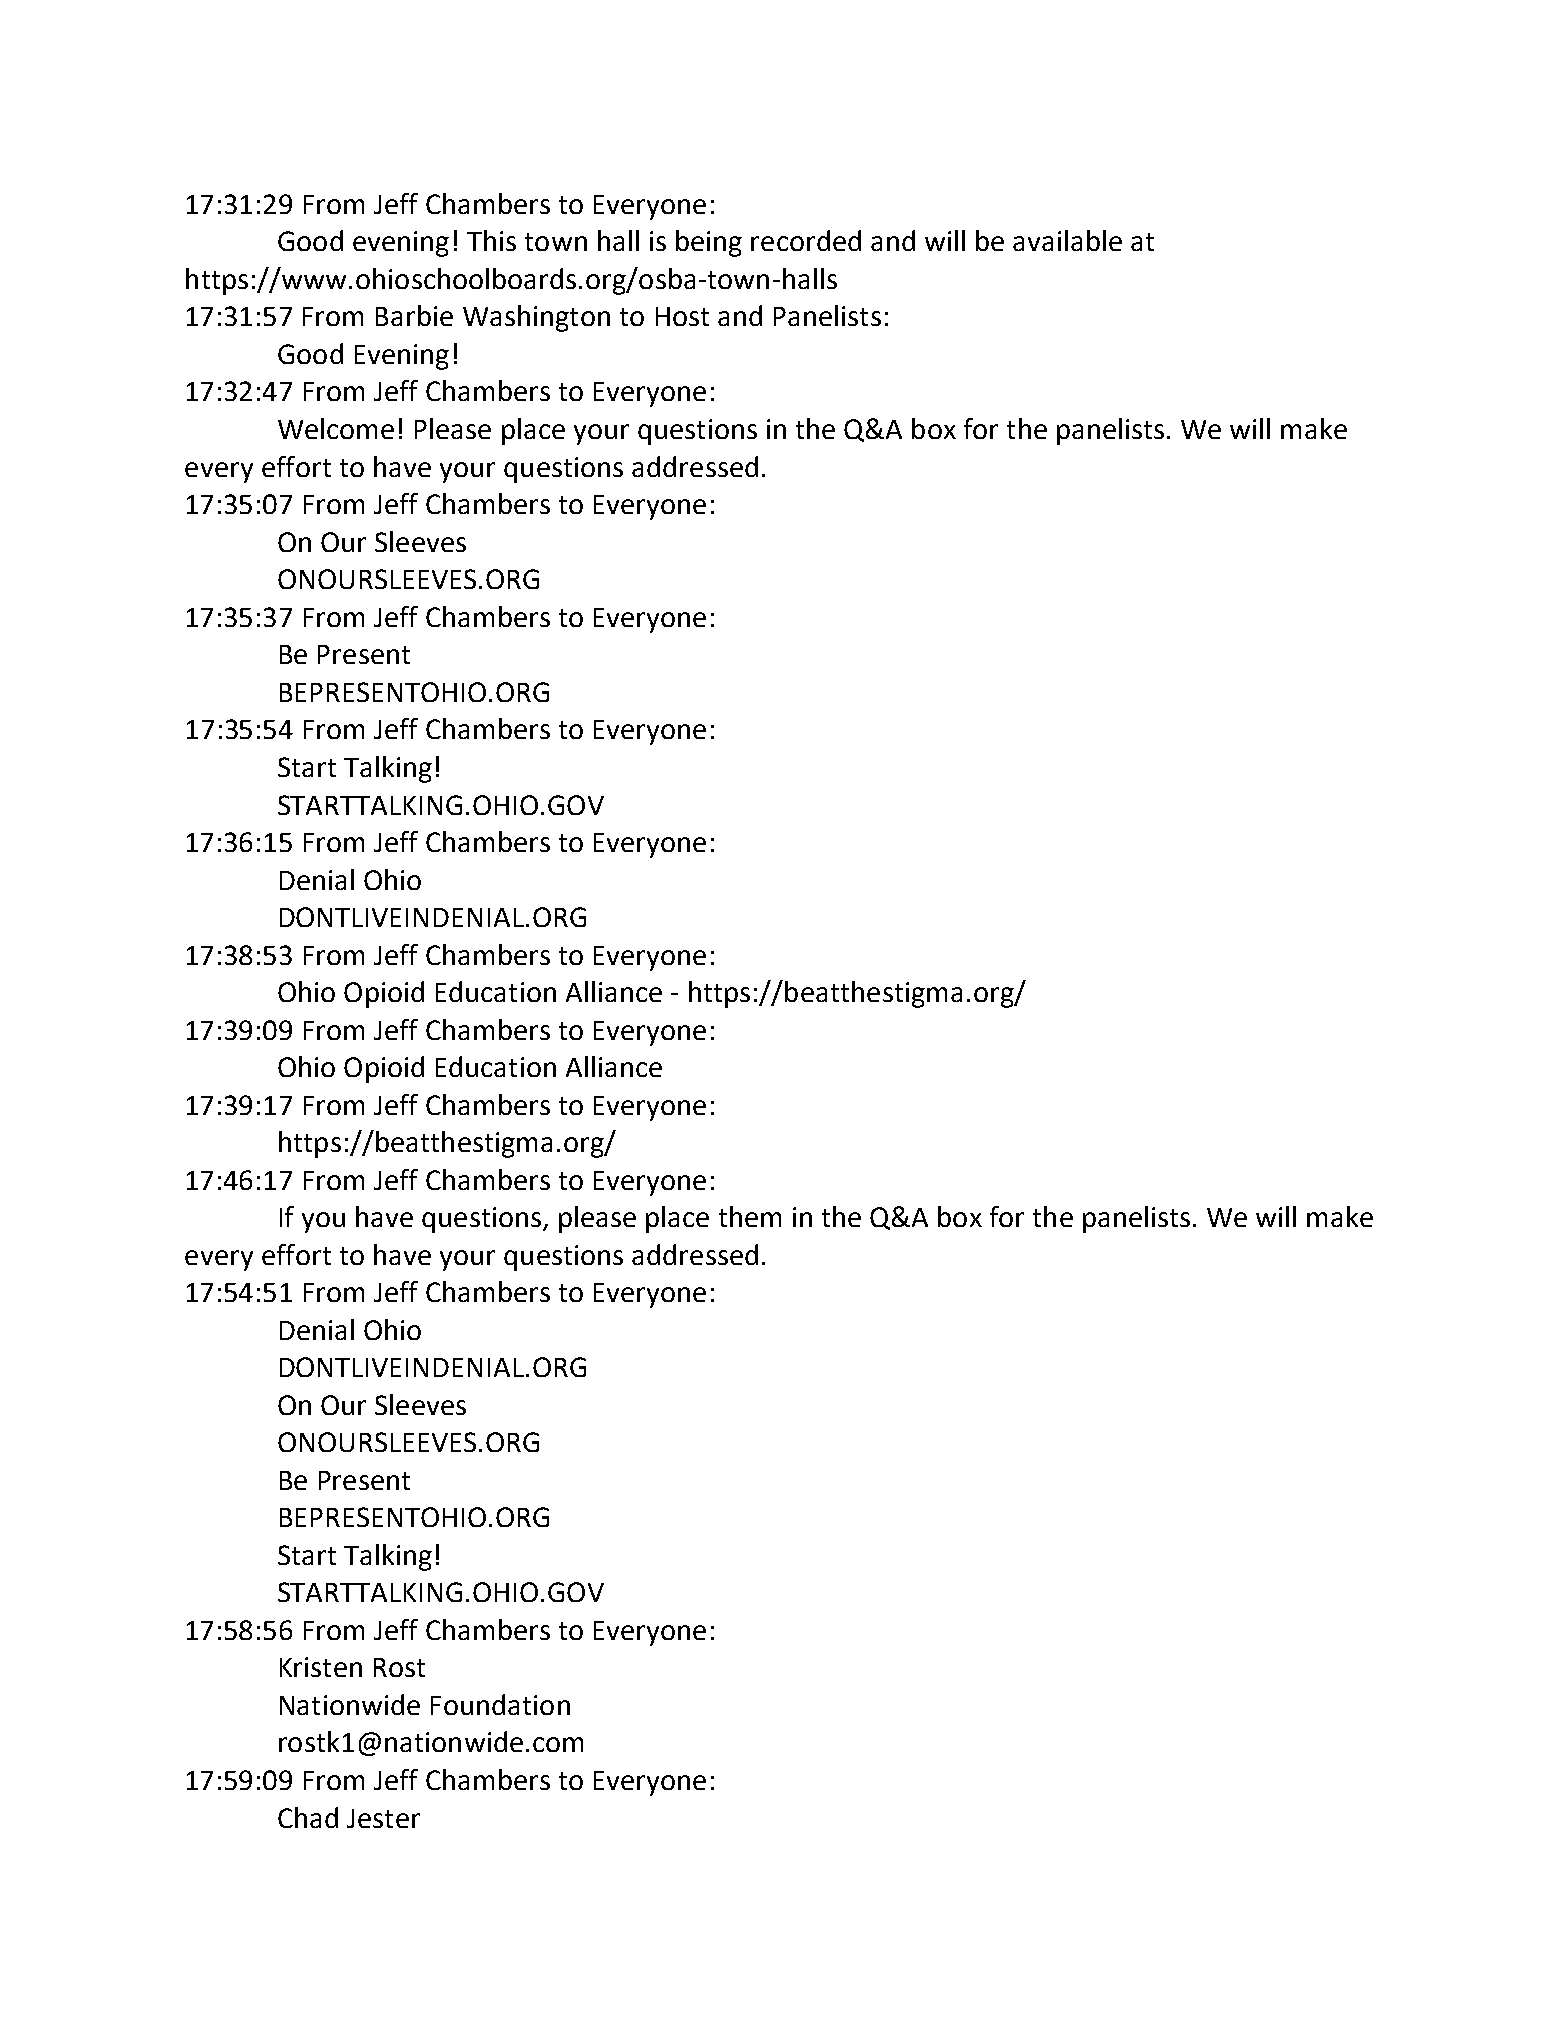 The image size is (1568, 2029). Describe the element at coordinates (500, 1704) in the document. I see `Foundation` at that location.
